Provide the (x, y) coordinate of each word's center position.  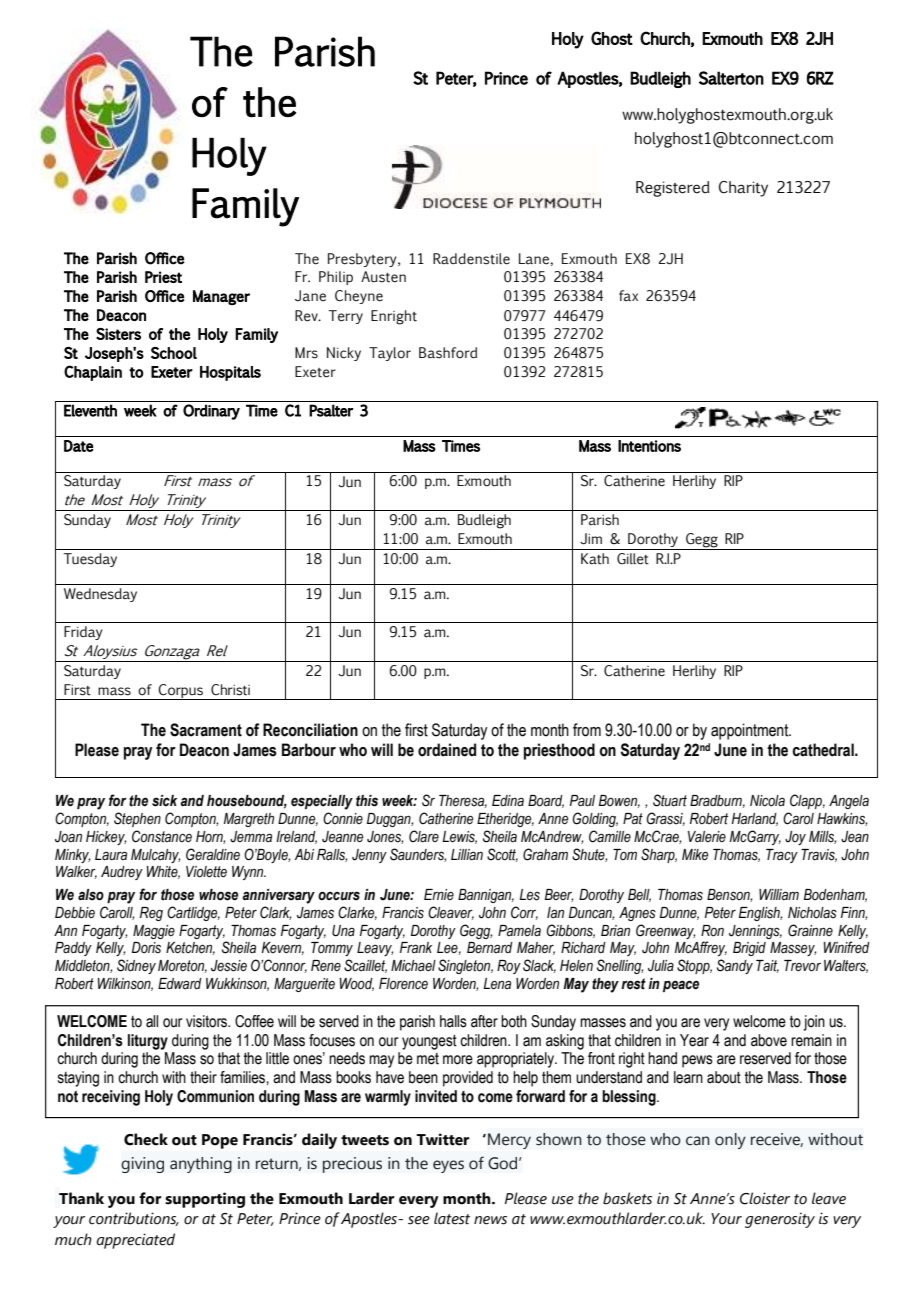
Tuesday (90, 560)
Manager (221, 297)
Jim (591, 539)
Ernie (439, 894)
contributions (134, 1219)
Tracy (782, 856)
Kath (595, 559)
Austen (383, 277)
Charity (743, 189)
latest (452, 1218)
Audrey (122, 873)
